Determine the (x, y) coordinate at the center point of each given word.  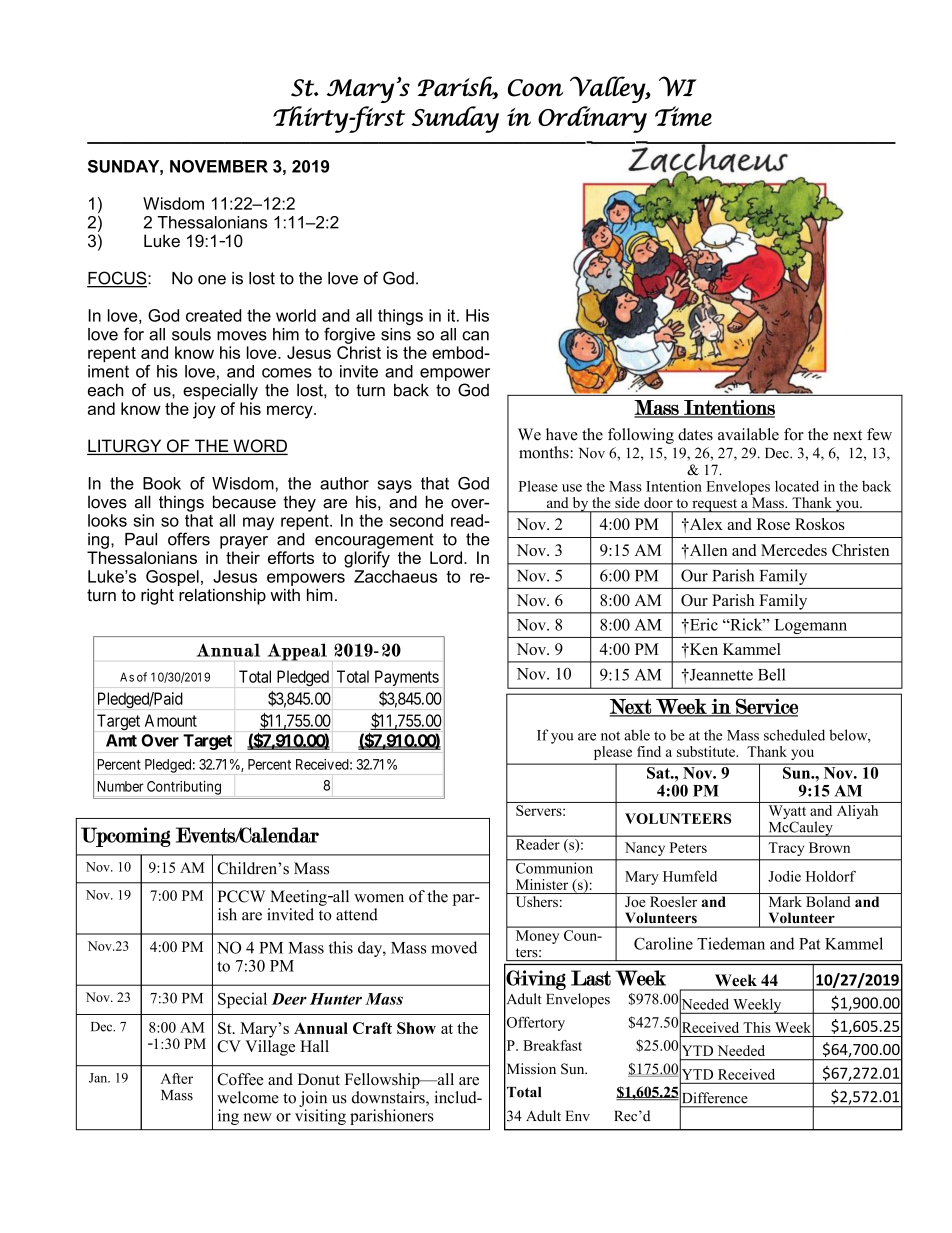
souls (191, 334)
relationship (222, 596)
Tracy (786, 849)
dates (695, 434)
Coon (535, 88)
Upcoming (126, 837)
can (475, 336)
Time (683, 116)
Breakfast (552, 1045)
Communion (555, 867)
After (177, 1078)
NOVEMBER (219, 166)
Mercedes (794, 550)
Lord (447, 557)
